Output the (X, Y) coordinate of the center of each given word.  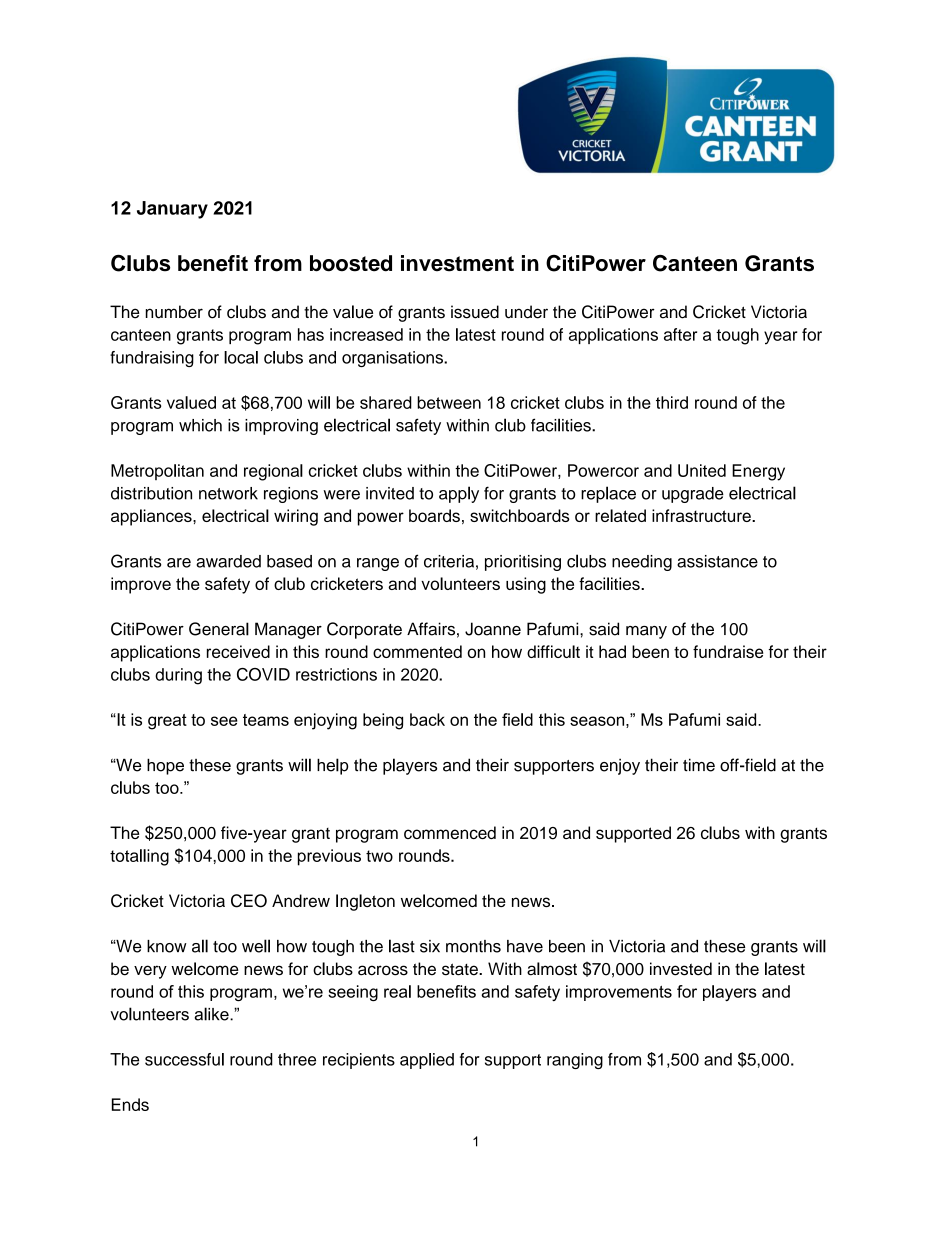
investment (457, 263)
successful (184, 1059)
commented (417, 651)
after (680, 334)
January (172, 210)
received (238, 651)
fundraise (728, 651)
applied (427, 1061)
